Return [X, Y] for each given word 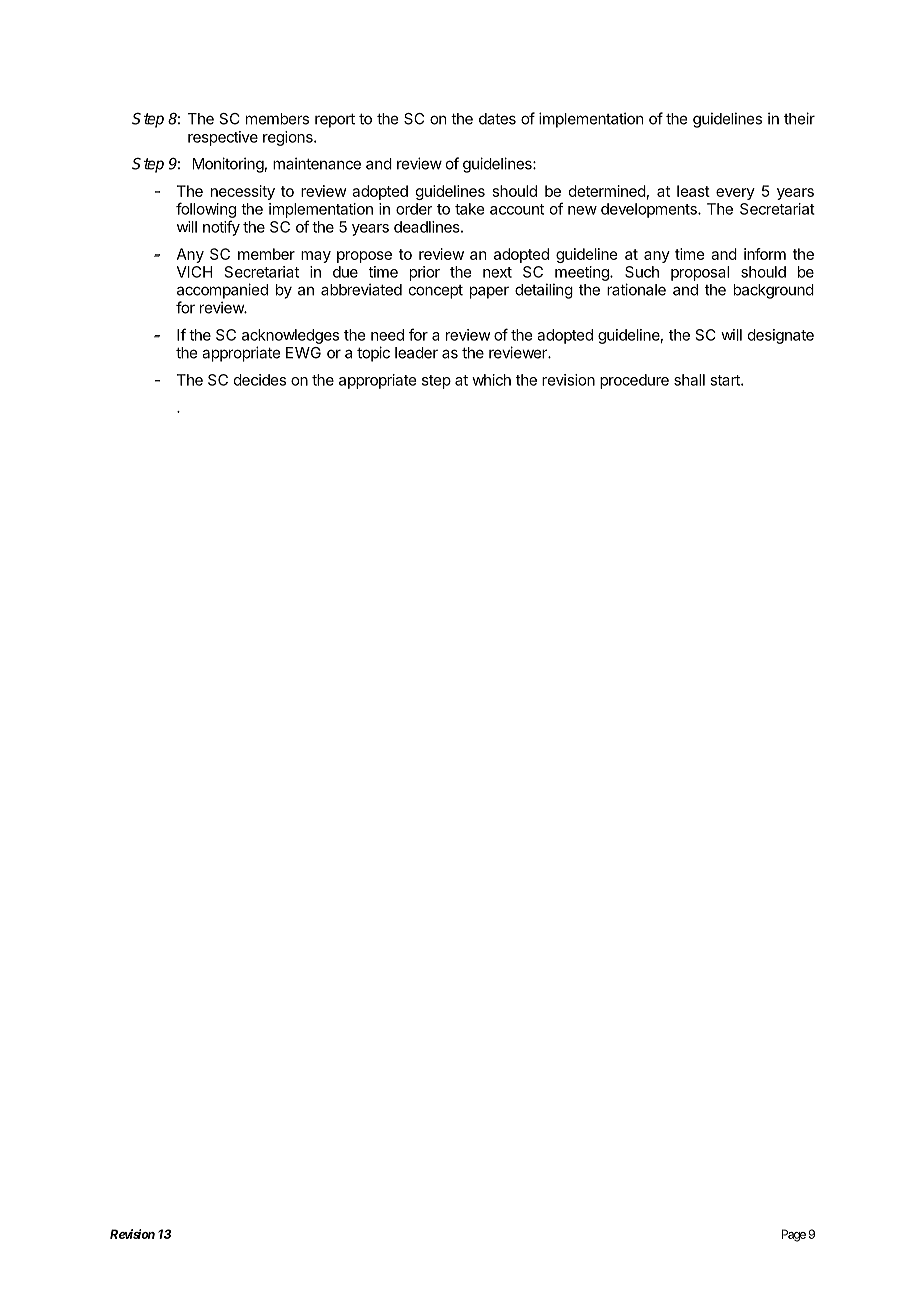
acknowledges [290, 336]
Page [794, 1235]
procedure [634, 381]
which [491, 380]
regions [289, 138]
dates [497, 119]
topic [373, 354]
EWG [303, 353]
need [387, 335]
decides [260, 380]
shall [689, 380]
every [735, 194]
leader [416, 353]
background [774, 291]
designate [781, 336]
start [726, 380]
